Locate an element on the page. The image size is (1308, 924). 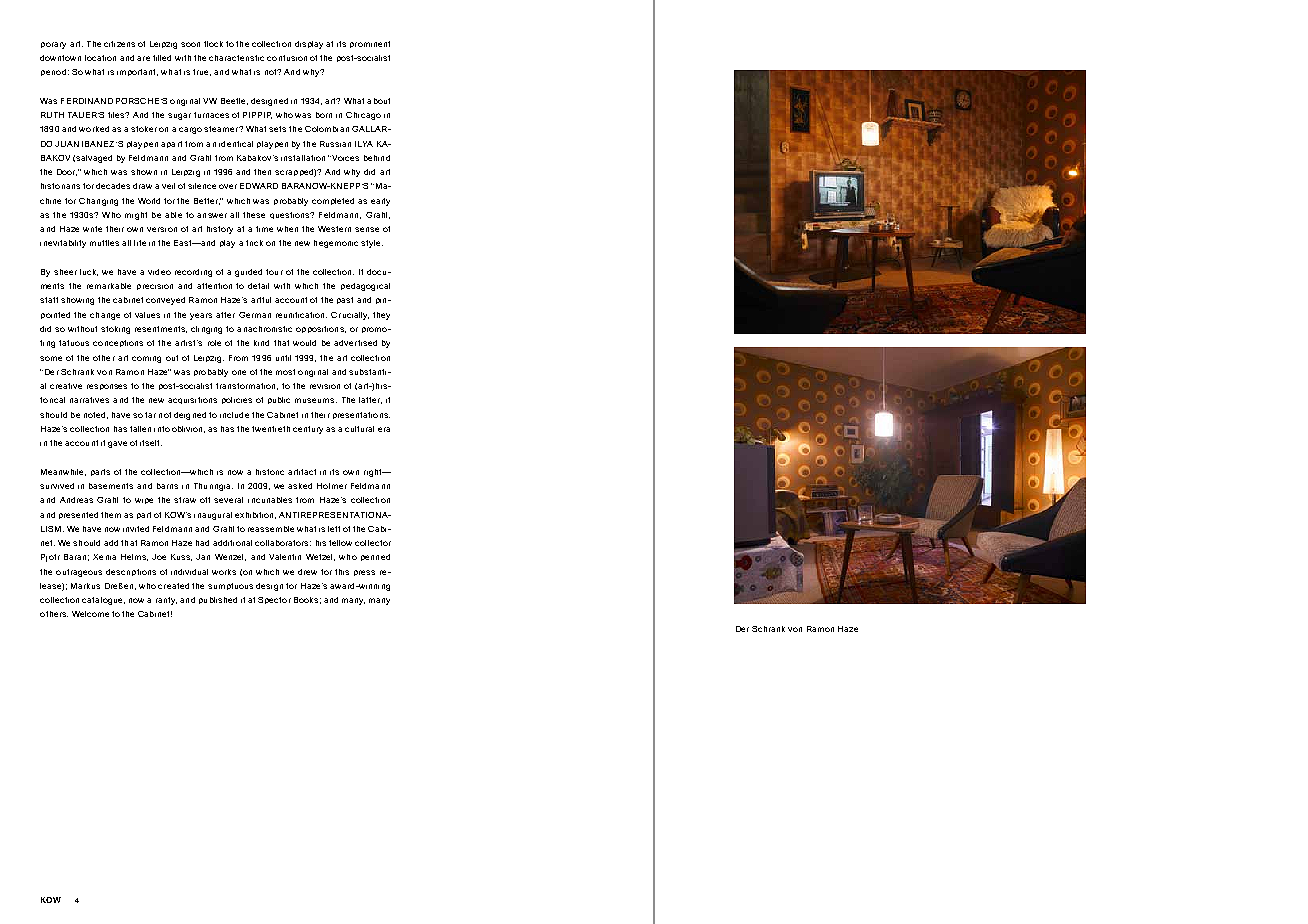
Welcome is located at coordinates (90, 614).
